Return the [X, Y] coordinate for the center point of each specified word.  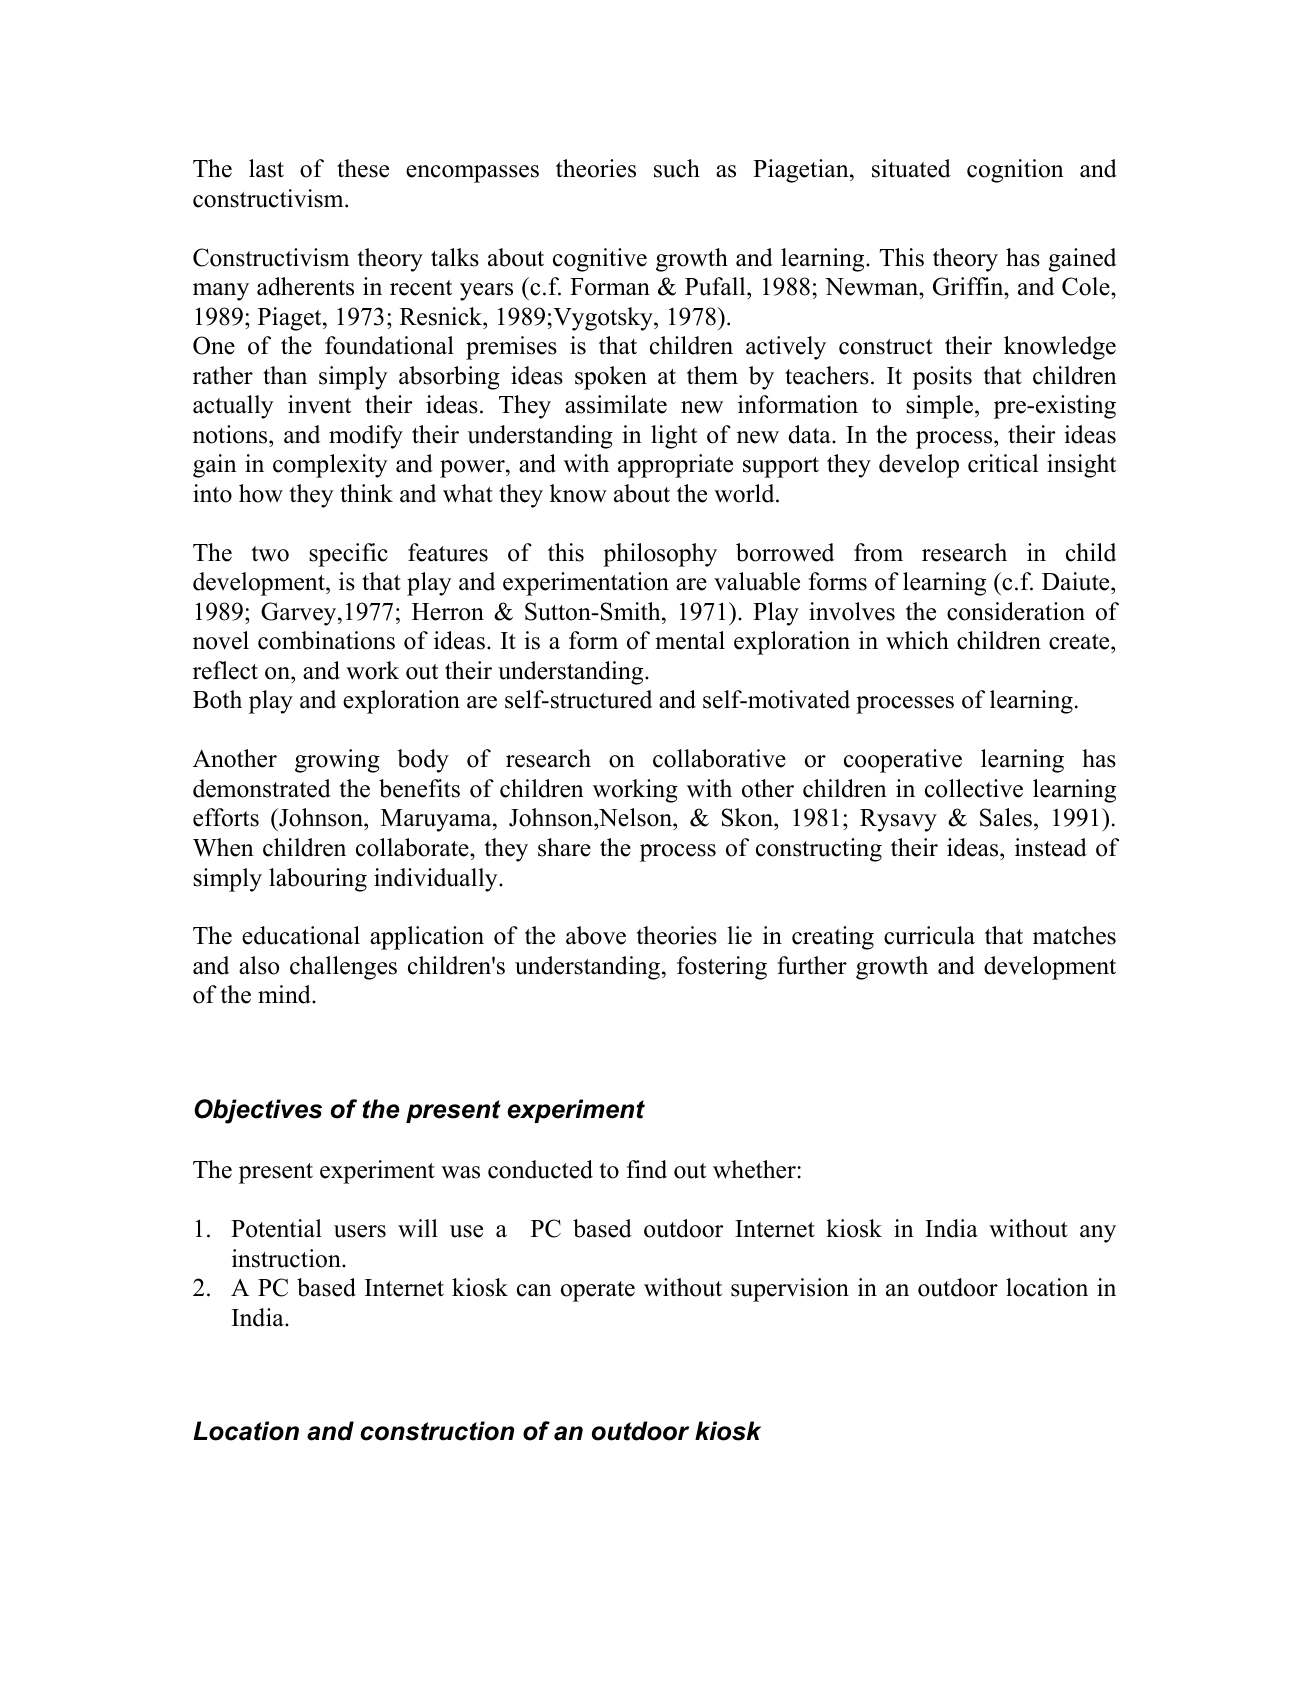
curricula [929, 935]
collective [974, 788]
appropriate [675, 466]
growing [337, 761]
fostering [722, 968]
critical [1003, 463]
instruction [287, 1258]
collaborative [719, 758]
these [363, 168]
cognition [1015, 171]
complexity [330, 466]
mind [285, 994]
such [677, 168]
